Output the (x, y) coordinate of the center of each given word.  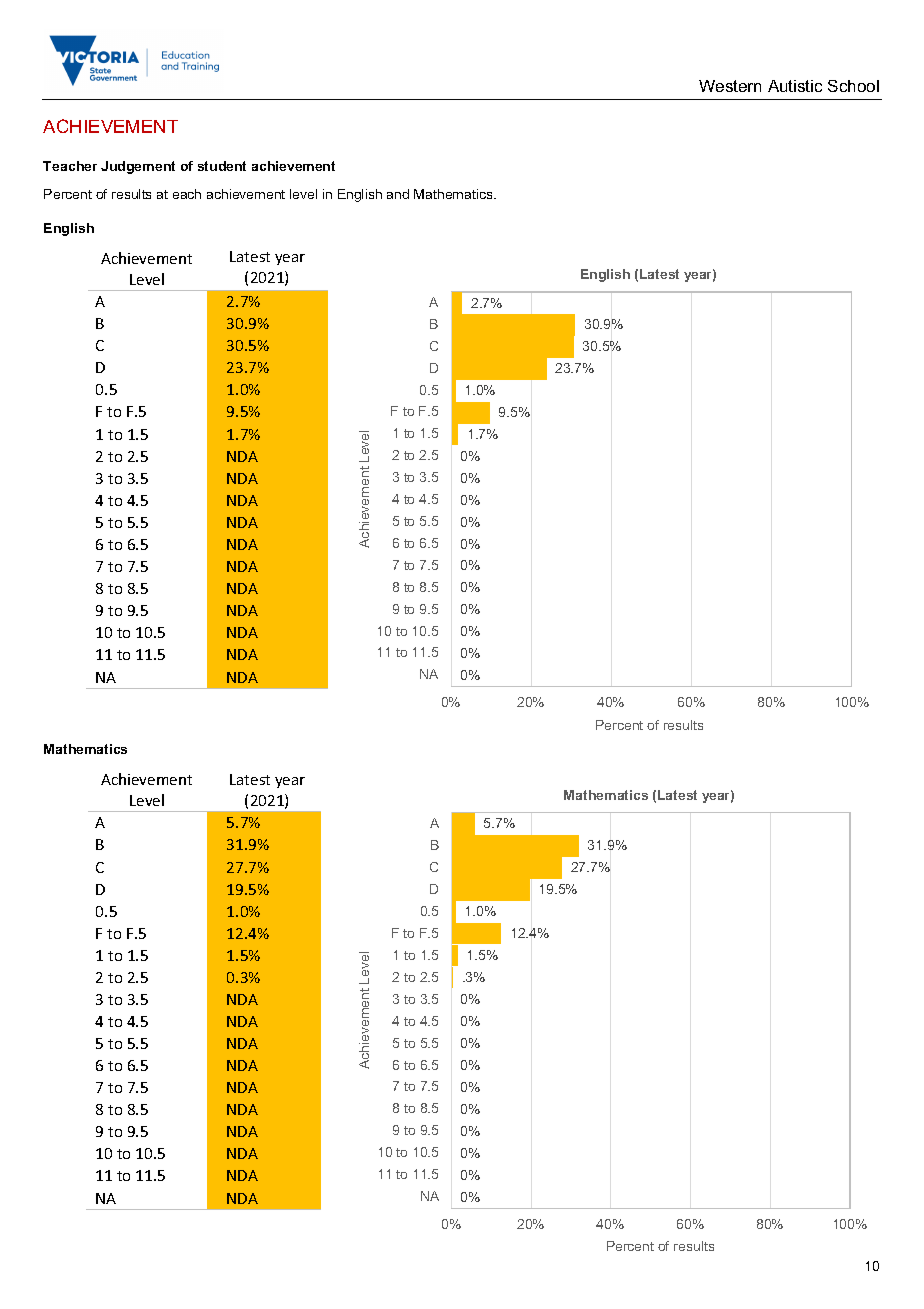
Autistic (795, 86)
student (222, 166)
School (853, 86)
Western (730, 86)
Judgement (138, 167)
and (398, 194)
